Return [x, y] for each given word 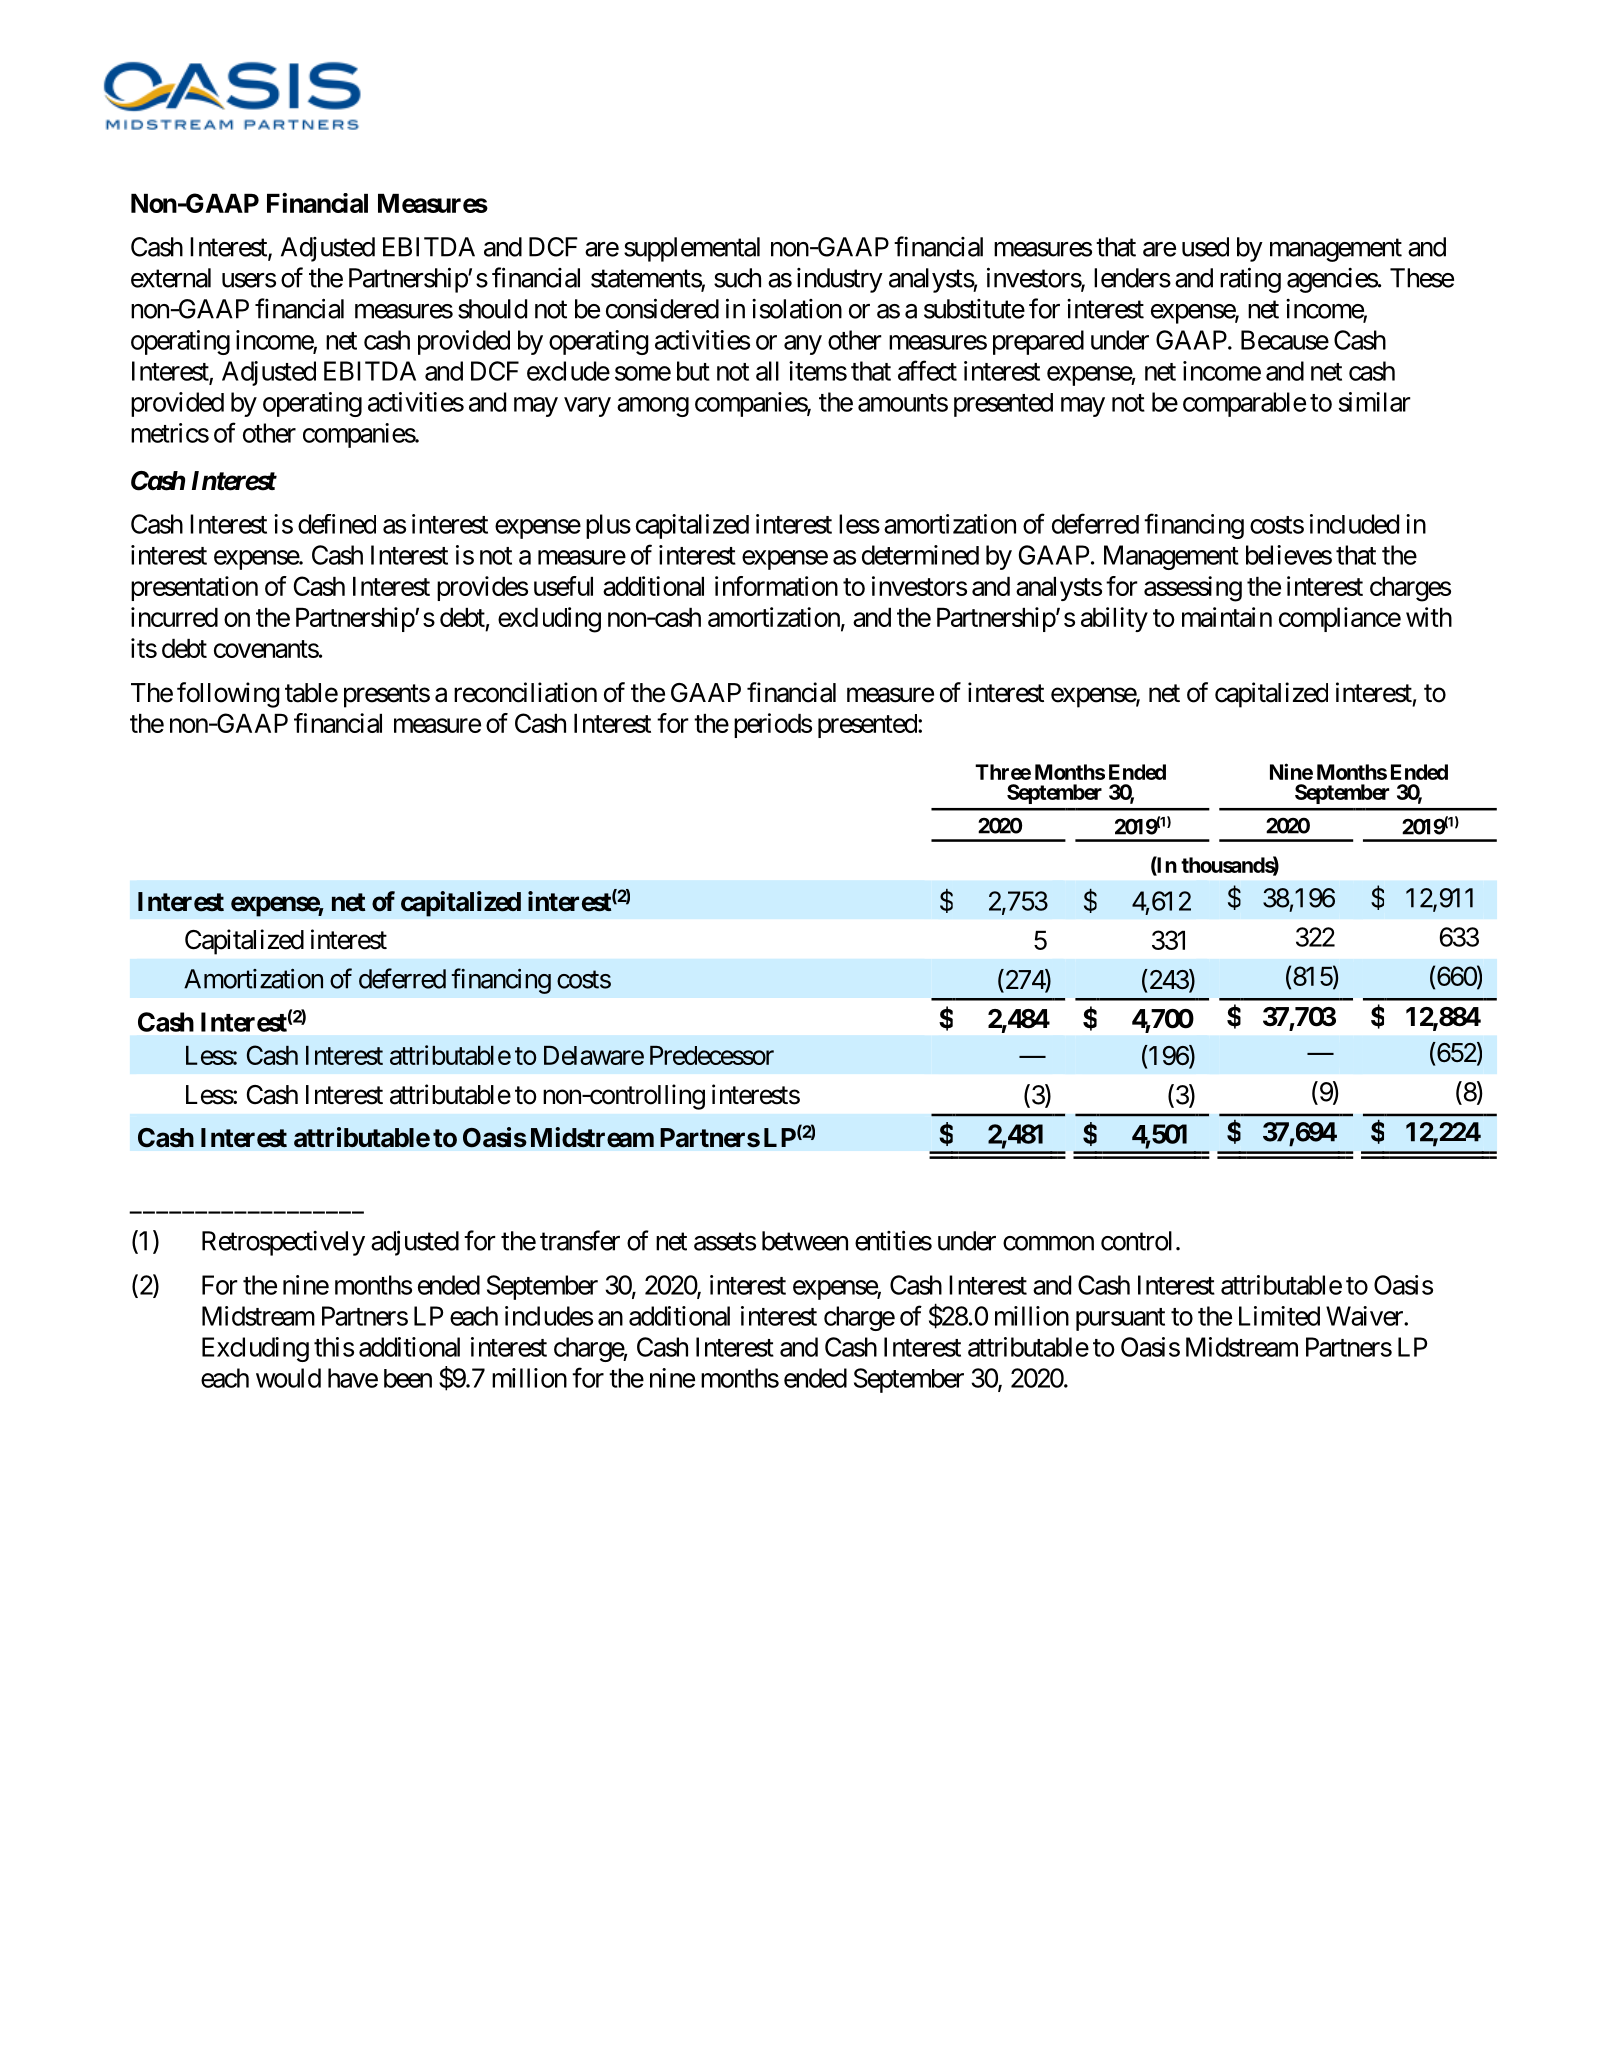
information [776, 586]
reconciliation [525, 692]
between [805, 1241]
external [171, 278]
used [1205, 247]
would [288, 1378]
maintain [1227, 617]
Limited [1279, 1316]
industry [840, 280]
